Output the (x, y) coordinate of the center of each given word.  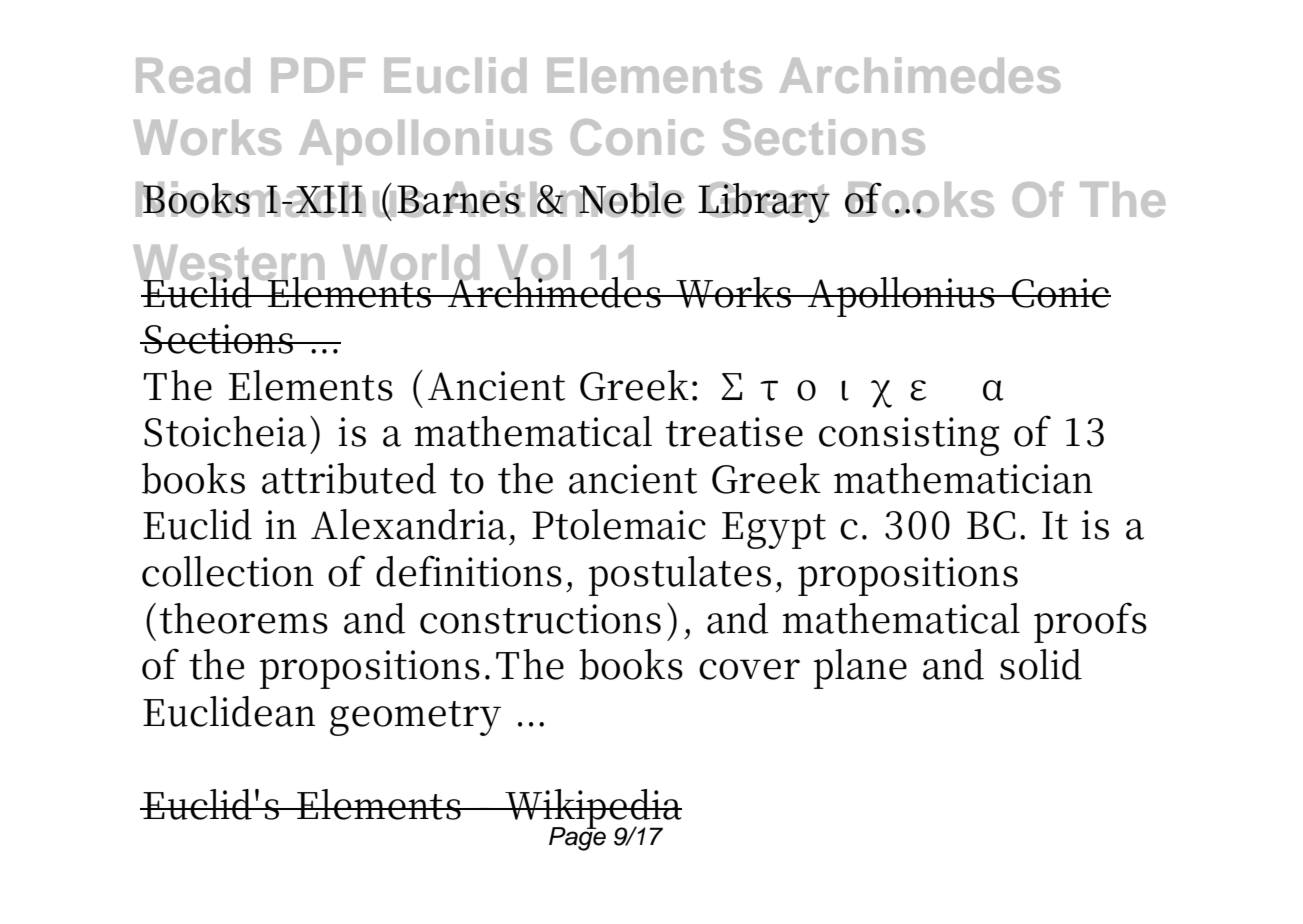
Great (765, 201)
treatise (734, 432)
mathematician (963, 478)
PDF (318, 75)
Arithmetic (562, 199)
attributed (349, 478)
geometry (415, 718)
